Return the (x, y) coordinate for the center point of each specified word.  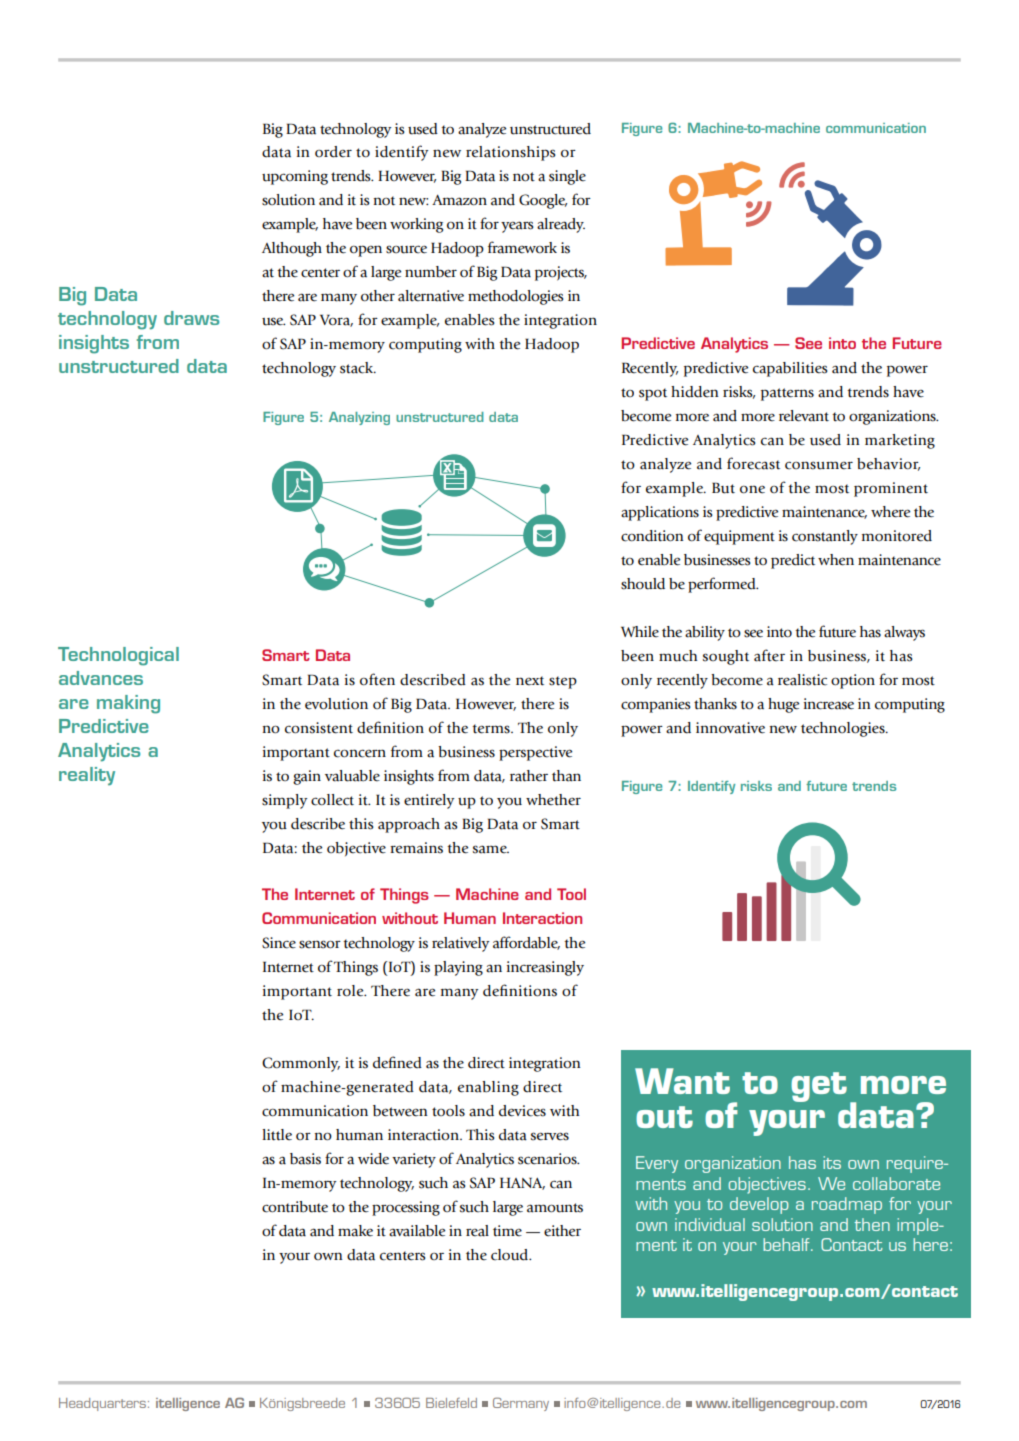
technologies (844, 729)
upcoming (295, 177)
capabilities (790, 369)
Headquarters (104, 1404)
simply (284, 801)
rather (529, 776)
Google (543, 201)
